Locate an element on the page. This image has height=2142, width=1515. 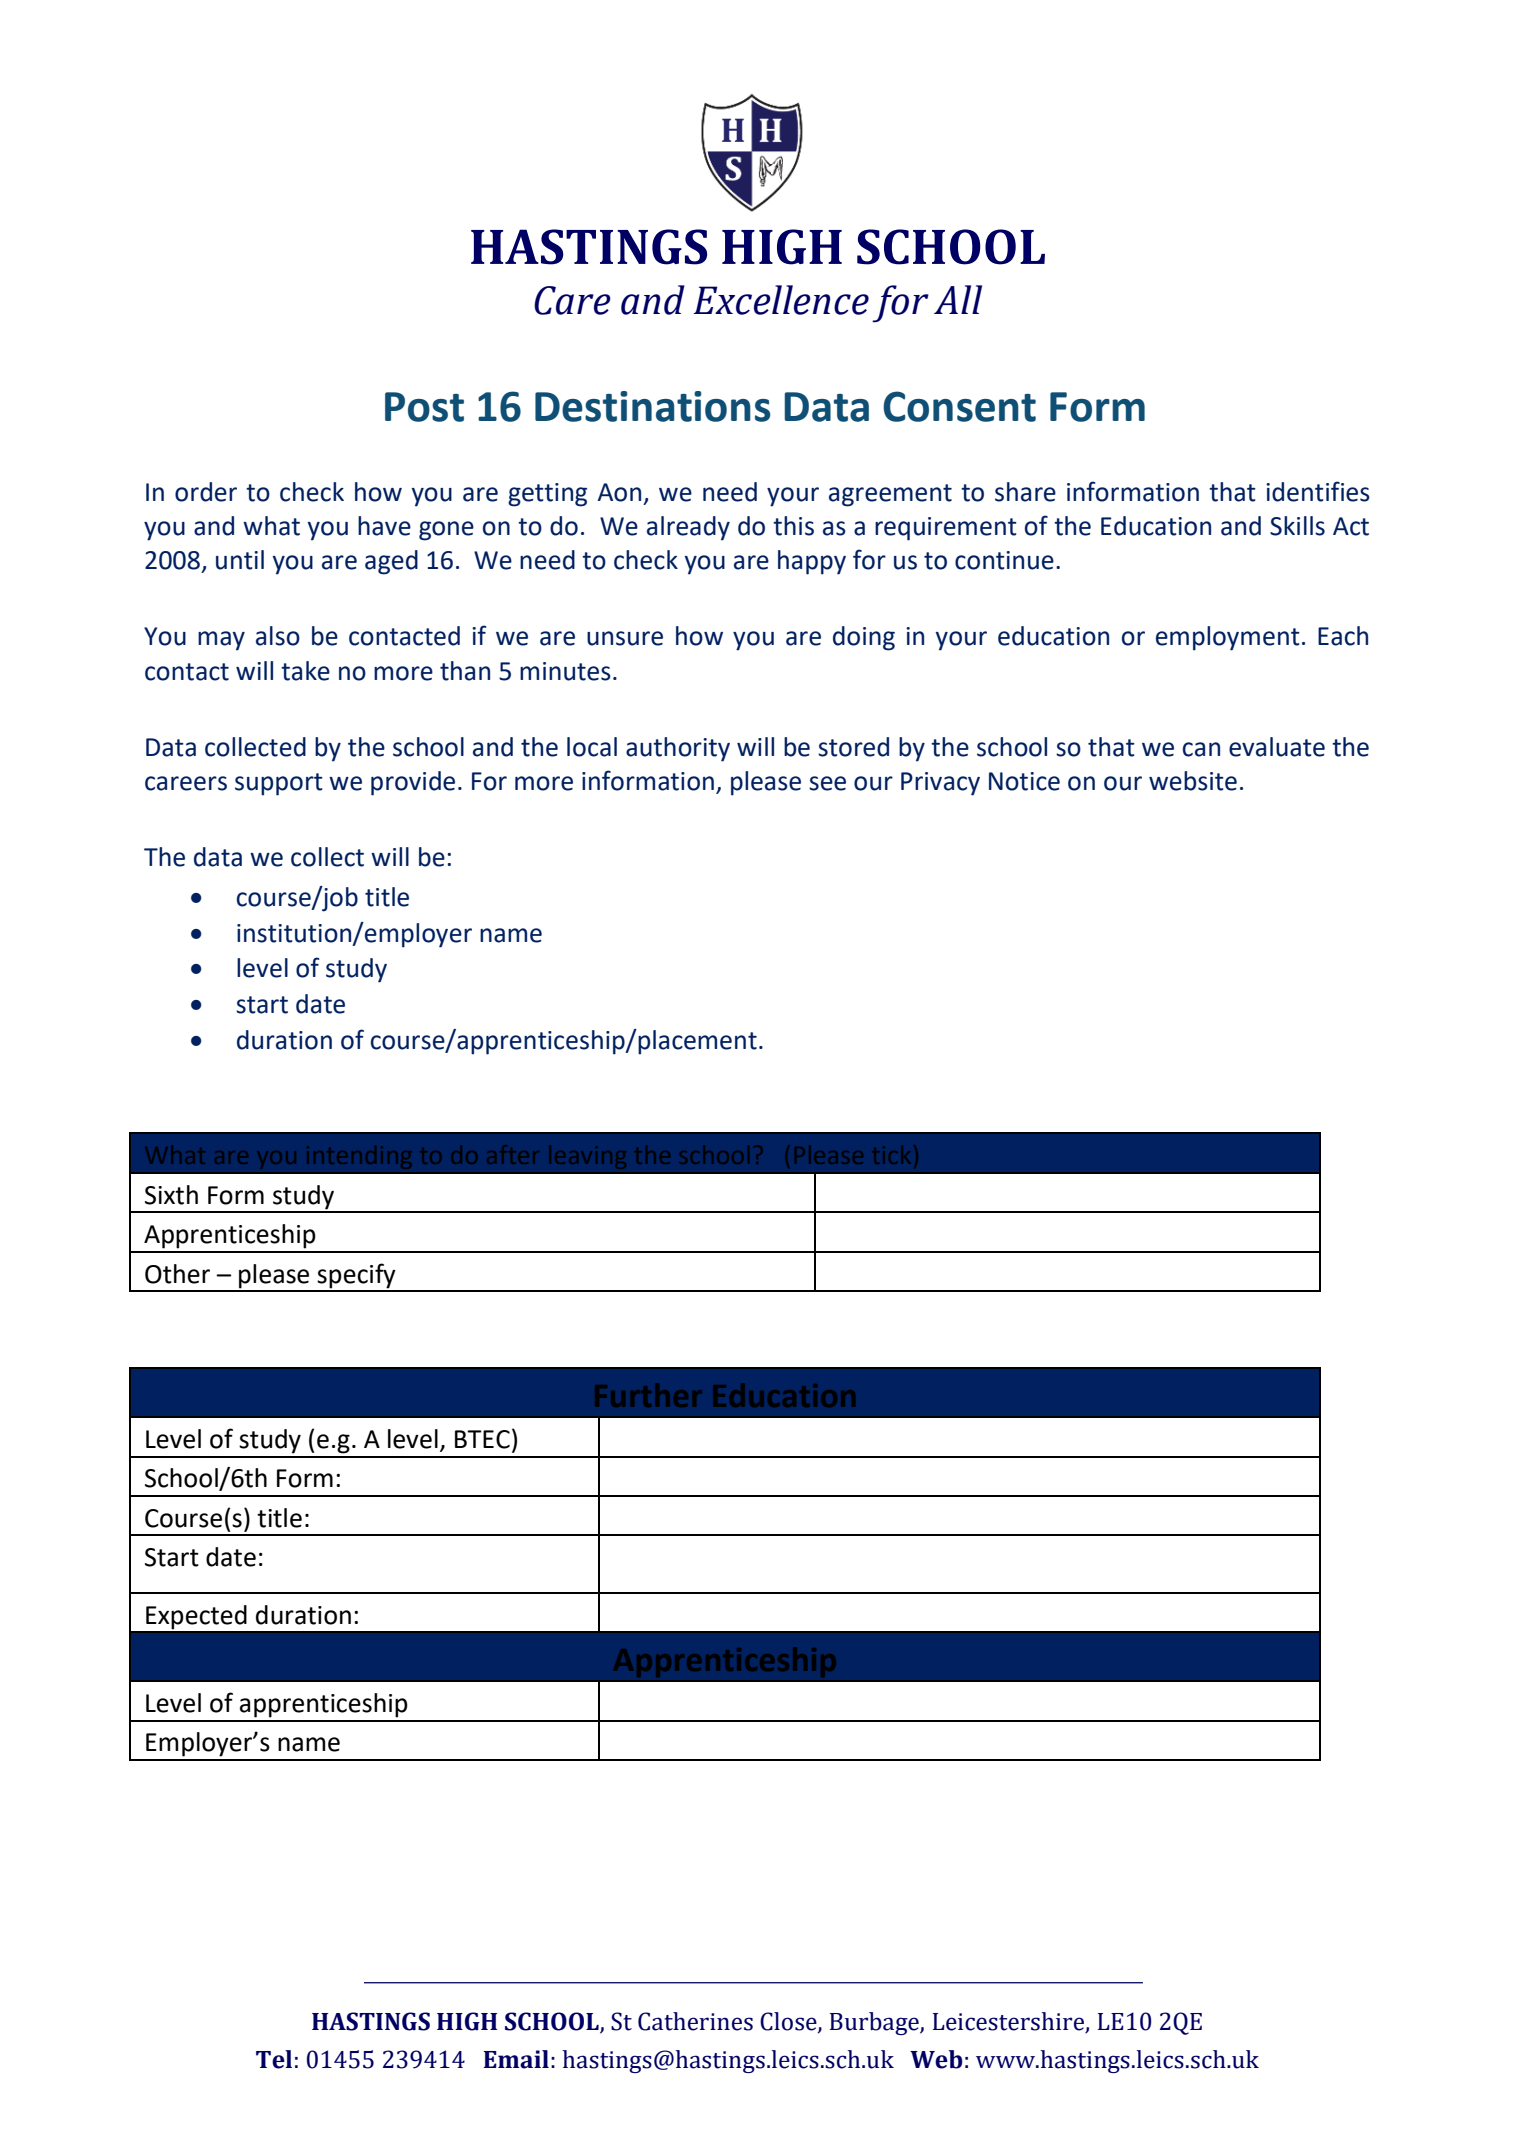
Email is located at coordinates (516, 2059).
